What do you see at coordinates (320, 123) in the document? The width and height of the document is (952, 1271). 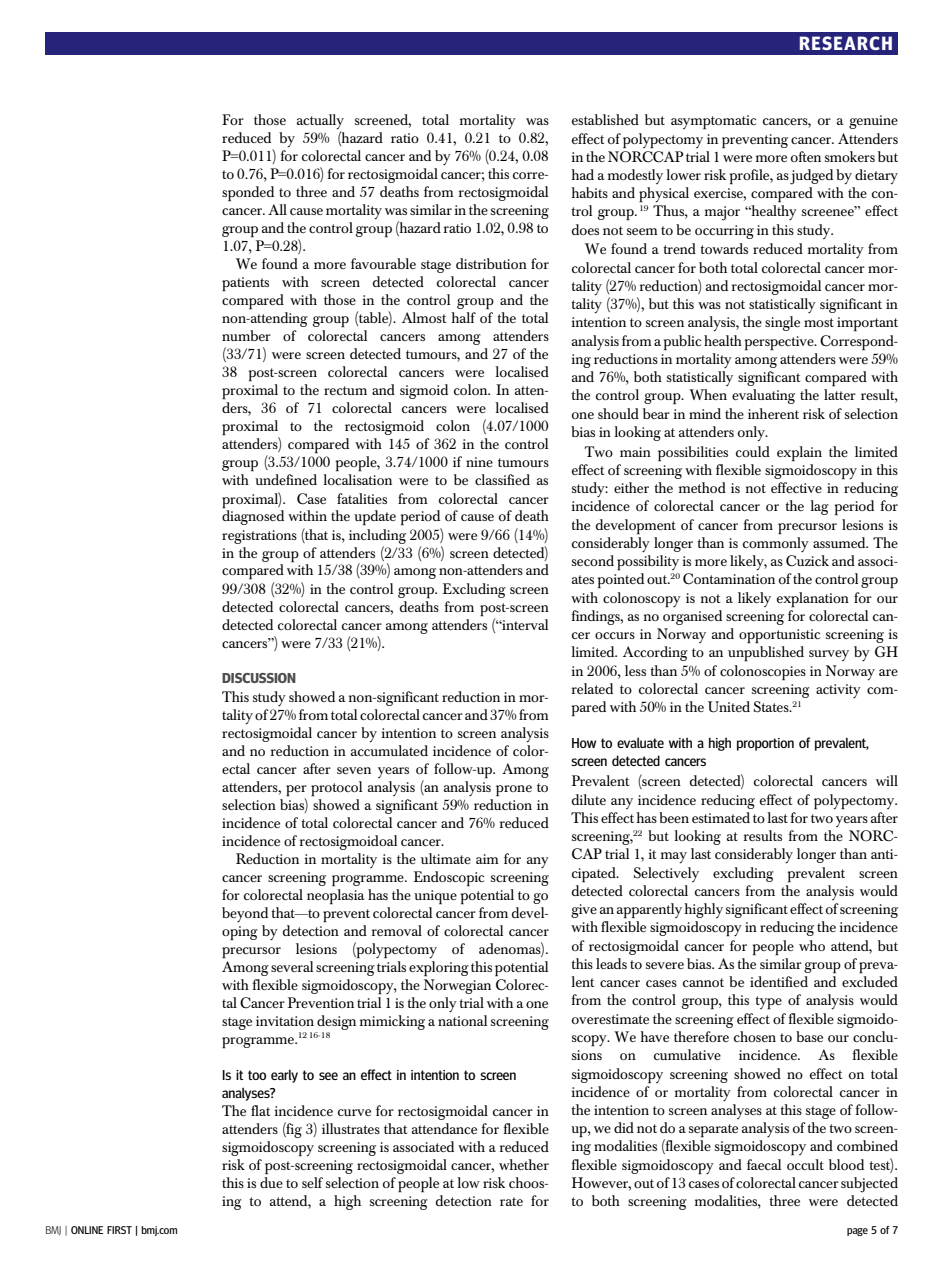 I see `actually` at bounding box center [320, 123].
